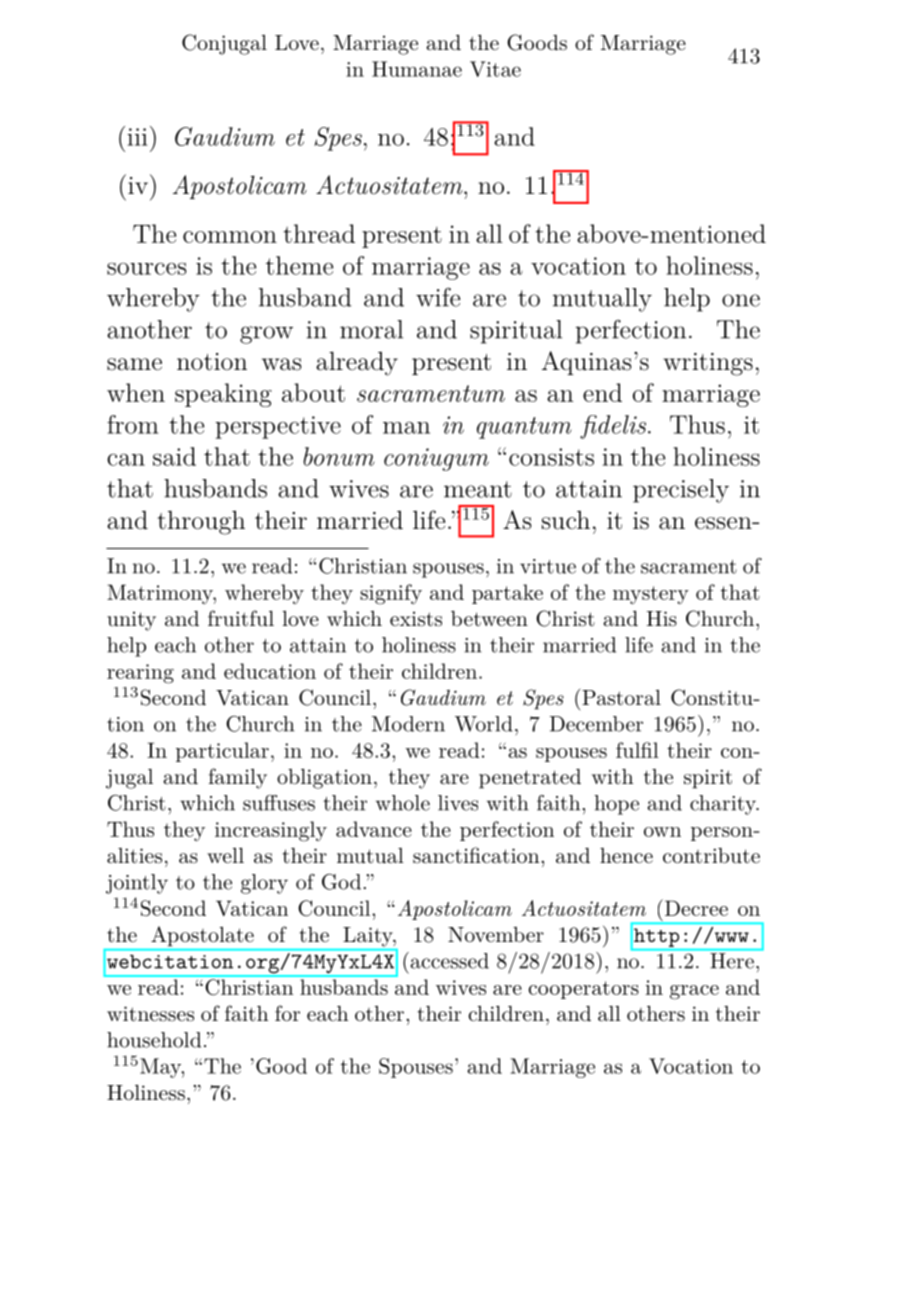 The height and width of the screenshot is (1311, 924). What do you see at coordinates (651, 595) in the screenshot?
I see `mystery` at bounding box center [651, 595].
